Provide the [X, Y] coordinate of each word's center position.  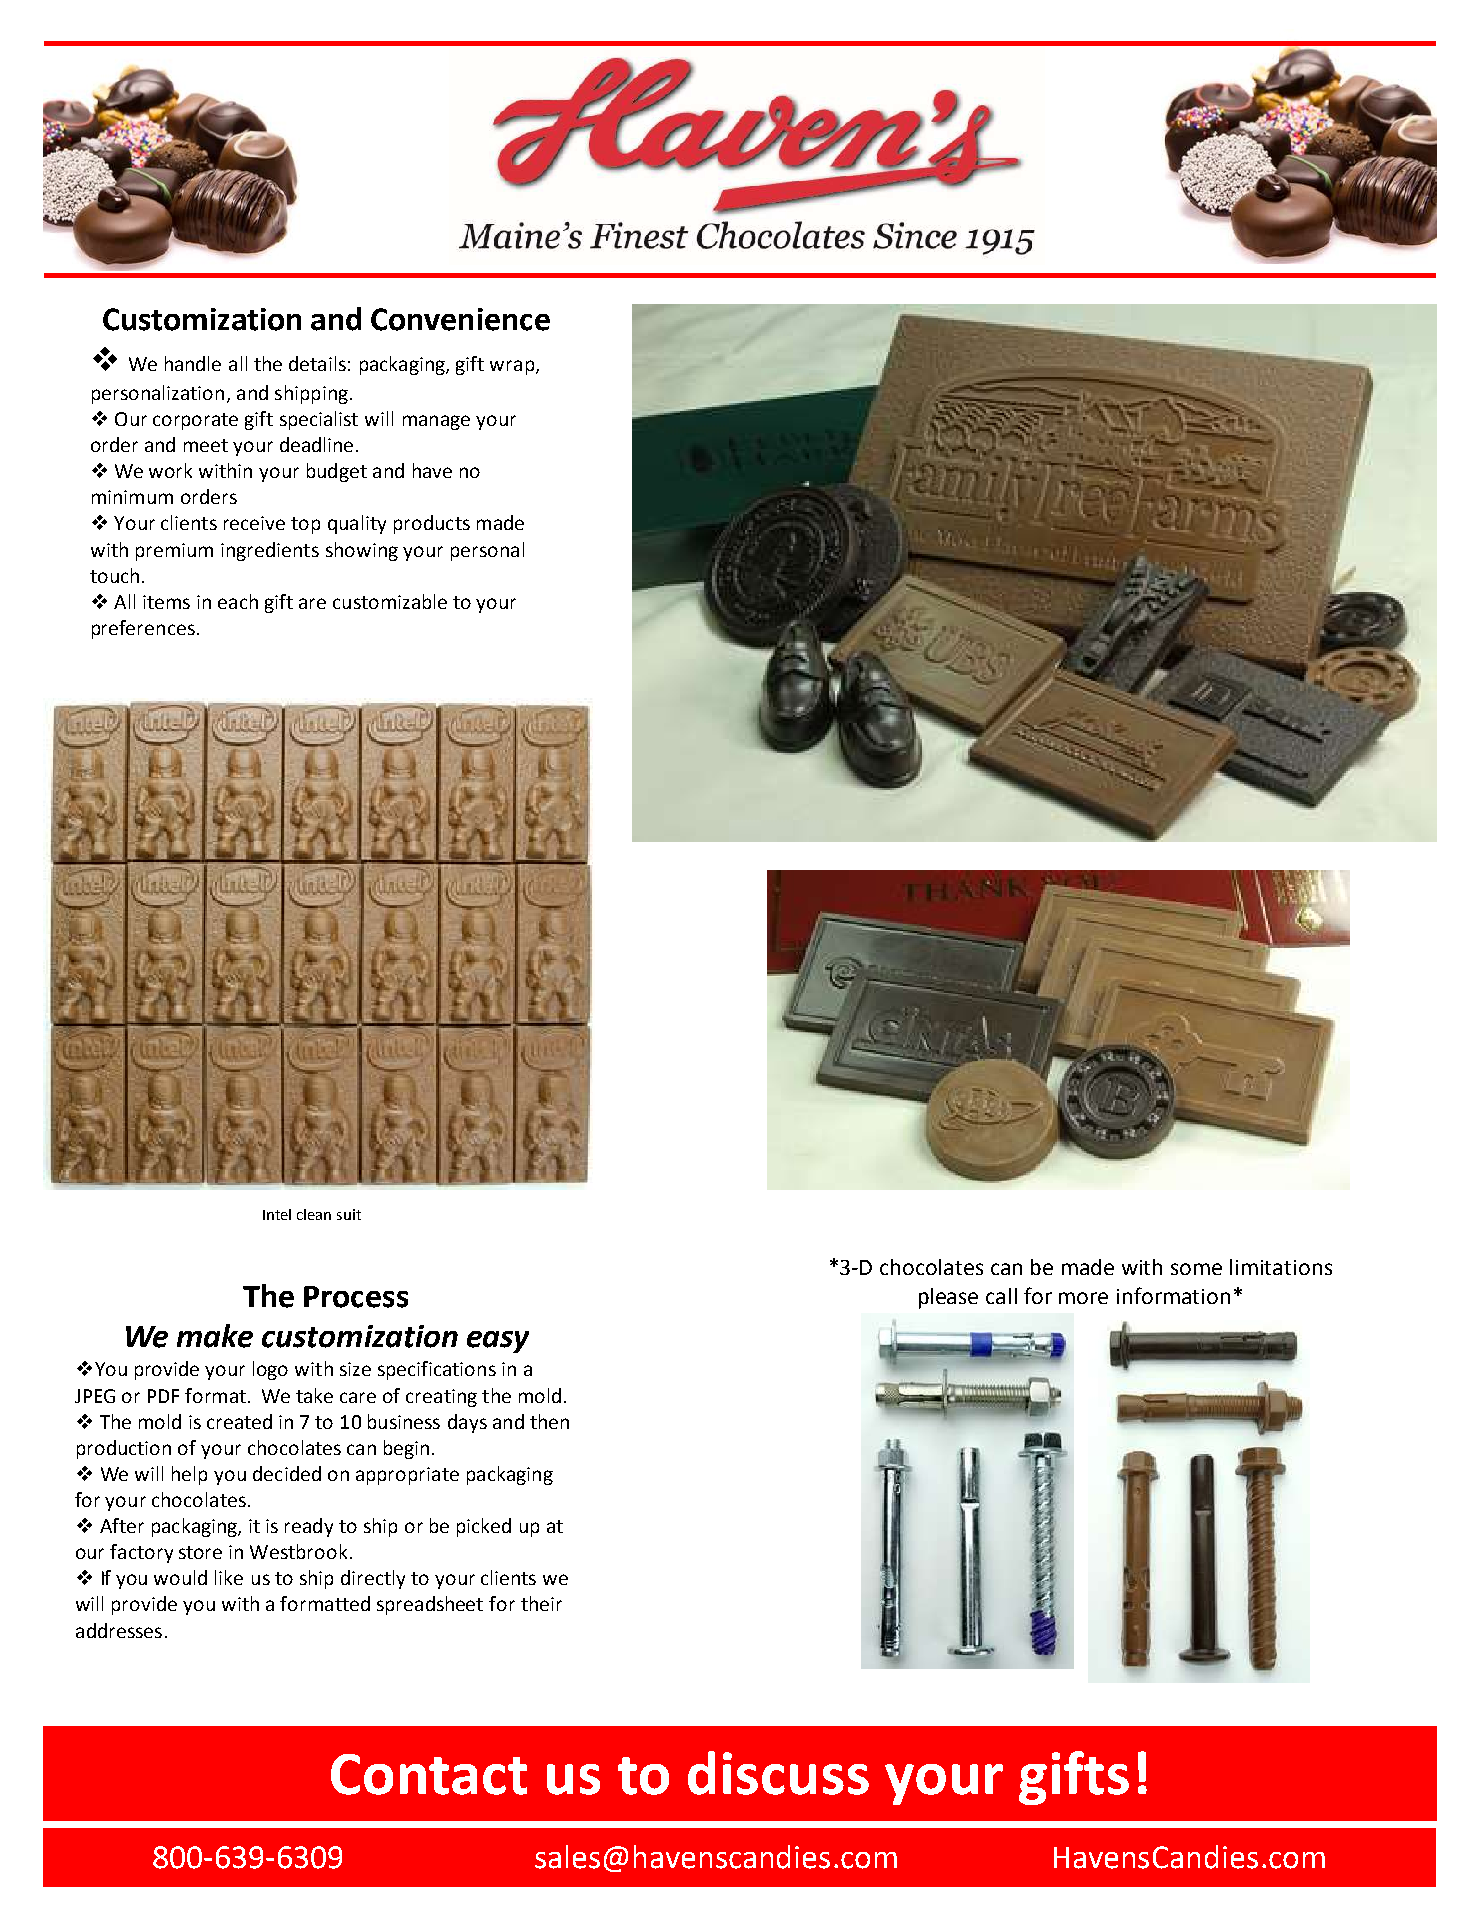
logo [270, 1370]
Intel [277, 1214]
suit [349, 1214]
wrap [513, 367]
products [432, 524]
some [1196, 1269]
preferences [143, 629]
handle [193, 363]
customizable [390, 601]
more [1083, 1298]
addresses [119, 1630]
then [549, 1421]
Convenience [460, 319]
